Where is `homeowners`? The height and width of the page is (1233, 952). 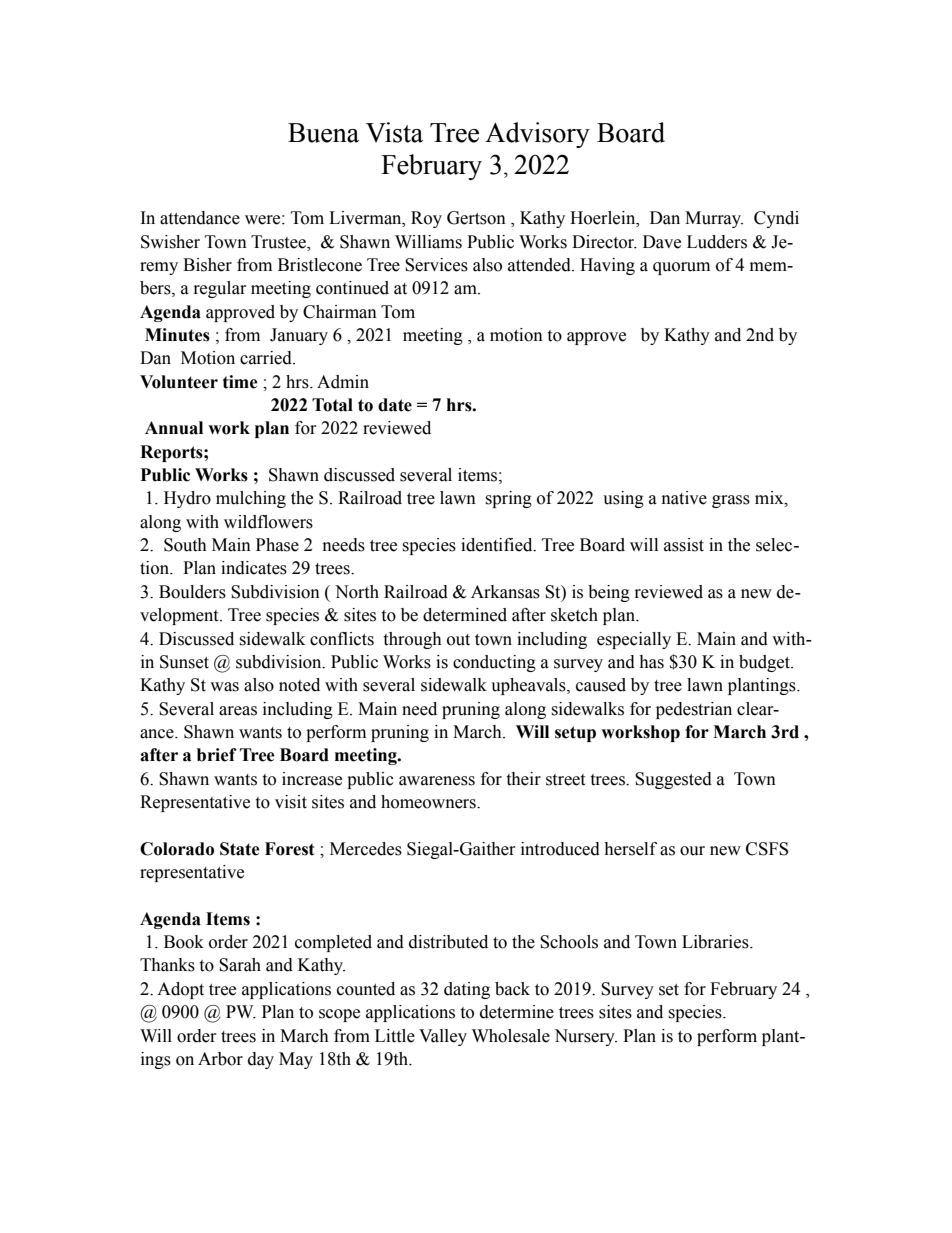 homeowners is located at coordinates (429, 802).
